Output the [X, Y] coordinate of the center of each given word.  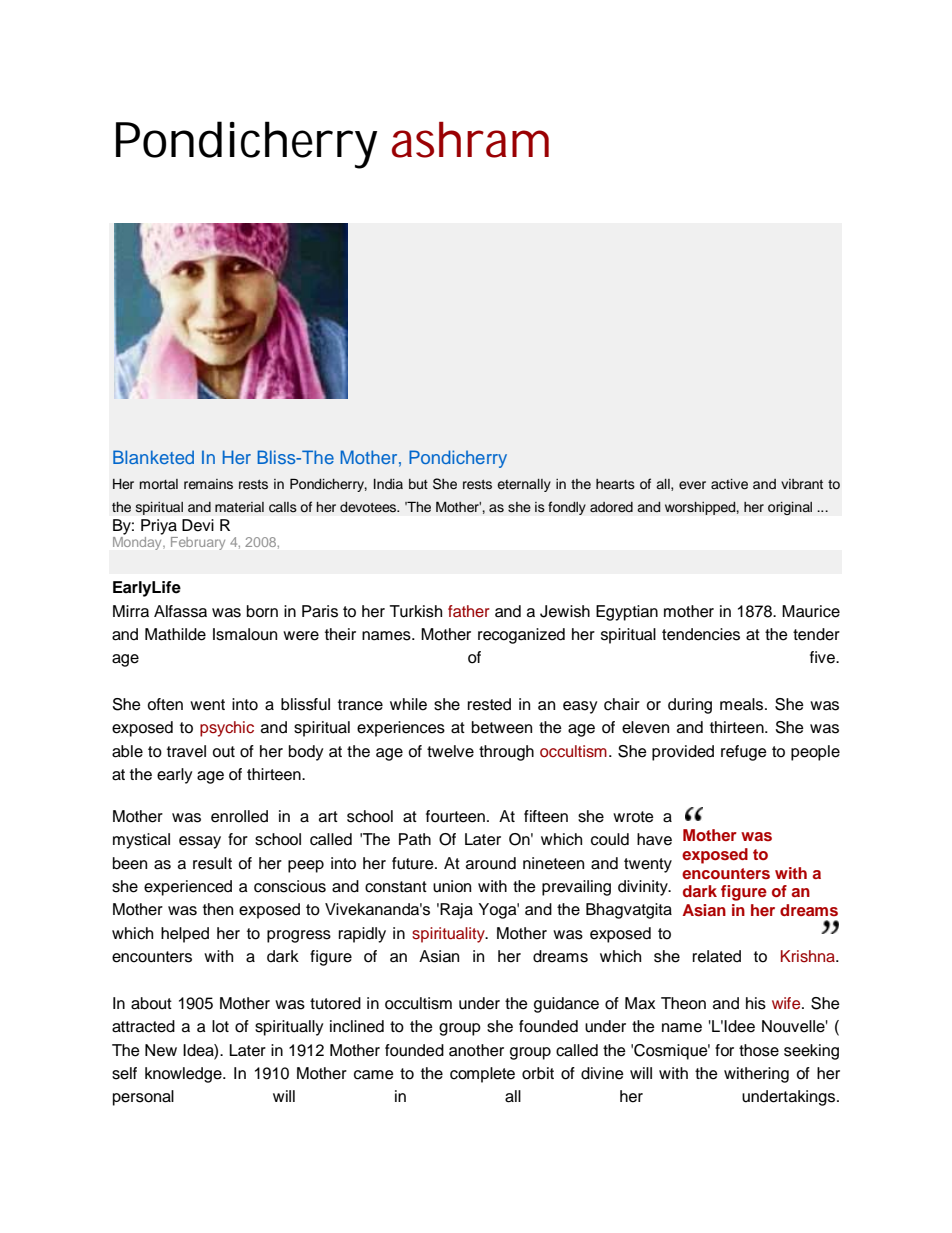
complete [482, 1075]
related [717, 956]
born [262, 611]
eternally [524, 485]
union [452, 886]
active [729, 484]
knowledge [184, 1075]
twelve [450, 751]
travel [186, 751]
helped [185, 935]
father [469, 611]
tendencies [701, 634]
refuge [744, 753]
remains [208, 484]
